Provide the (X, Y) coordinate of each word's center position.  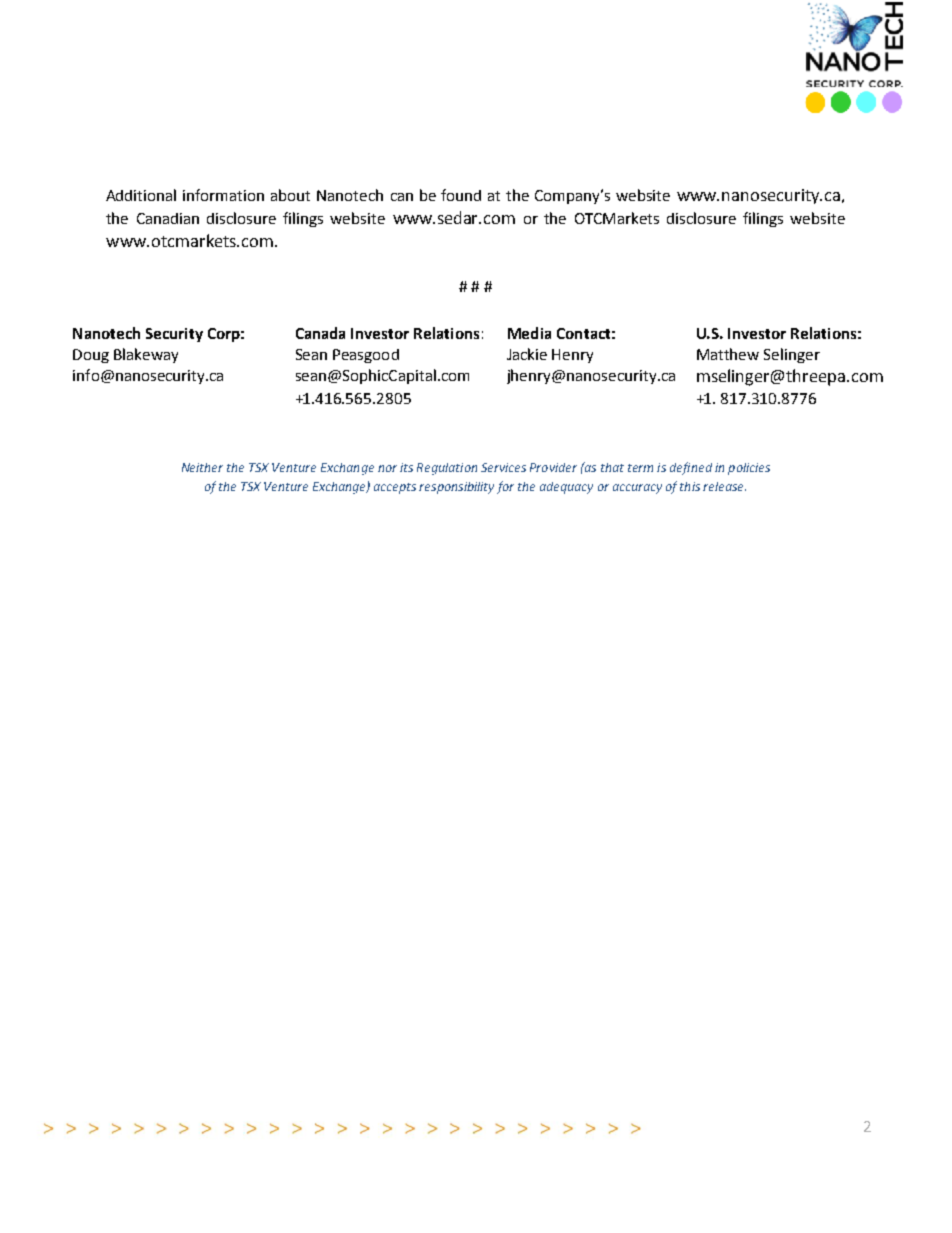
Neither (202, 467)
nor (387, 468)
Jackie (527, 354)
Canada (320, 333)
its (406, 467)
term (640, 468)
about (290, 195)
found (461, 195)
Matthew (728, 354)
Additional (141, 195)
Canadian (168, 218)
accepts (395, 488)
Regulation (447, 469)
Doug (91, 356)
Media (529, 333)
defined (691, 468)
